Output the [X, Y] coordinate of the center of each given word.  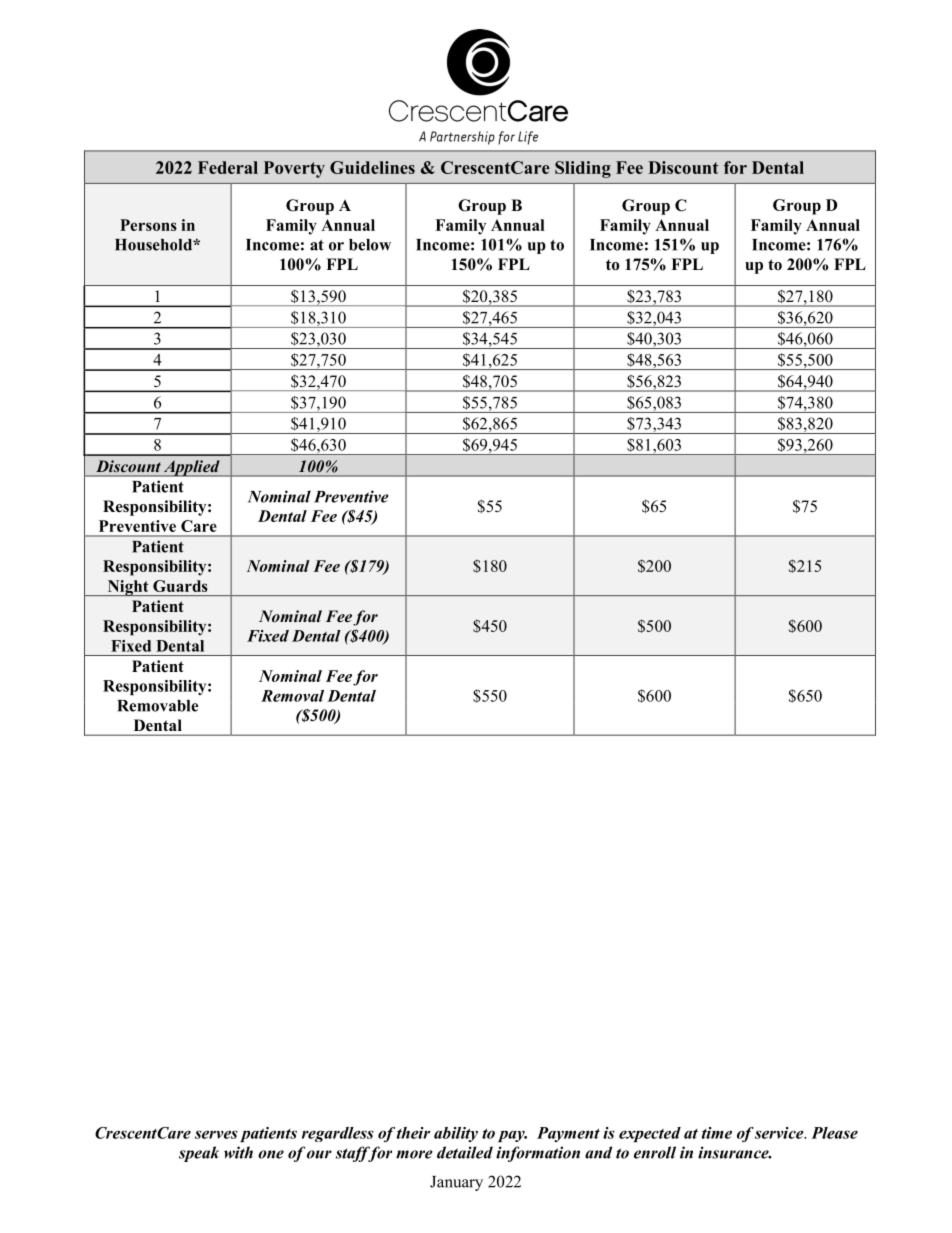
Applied [192, 468]
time [717, 1133]
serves [216, 1134]
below [370, 245]
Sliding [583, 169]
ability [456, 1134]
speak [199, 1154]
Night [128, 588]
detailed [465, 1152]
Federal [228, 167]
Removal [292, 696]
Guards [180, 586]
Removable [157, 706]
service [780, 1133]
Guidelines [372, 167]
